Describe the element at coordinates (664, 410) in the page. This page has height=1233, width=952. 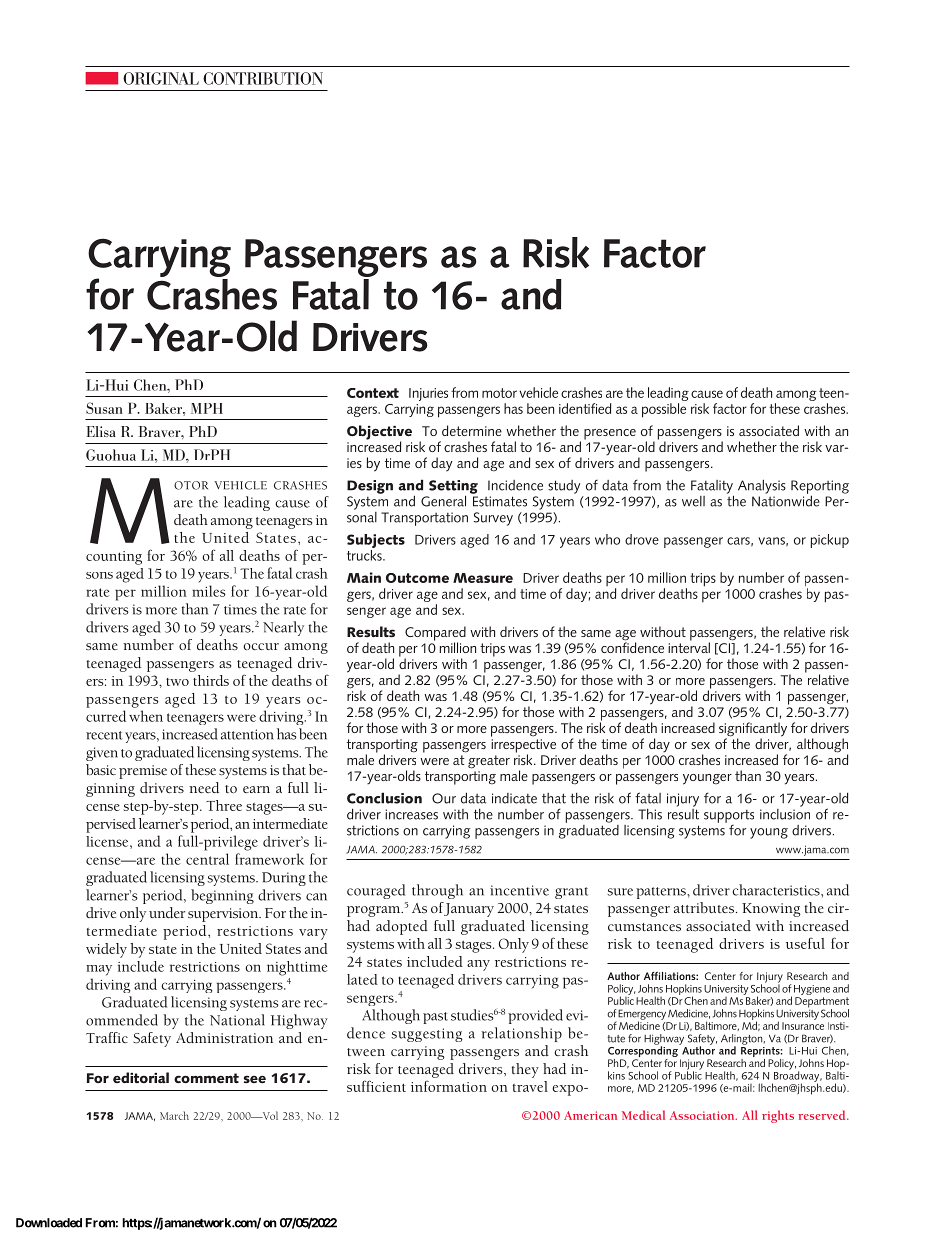
I see `possible` at that location.
